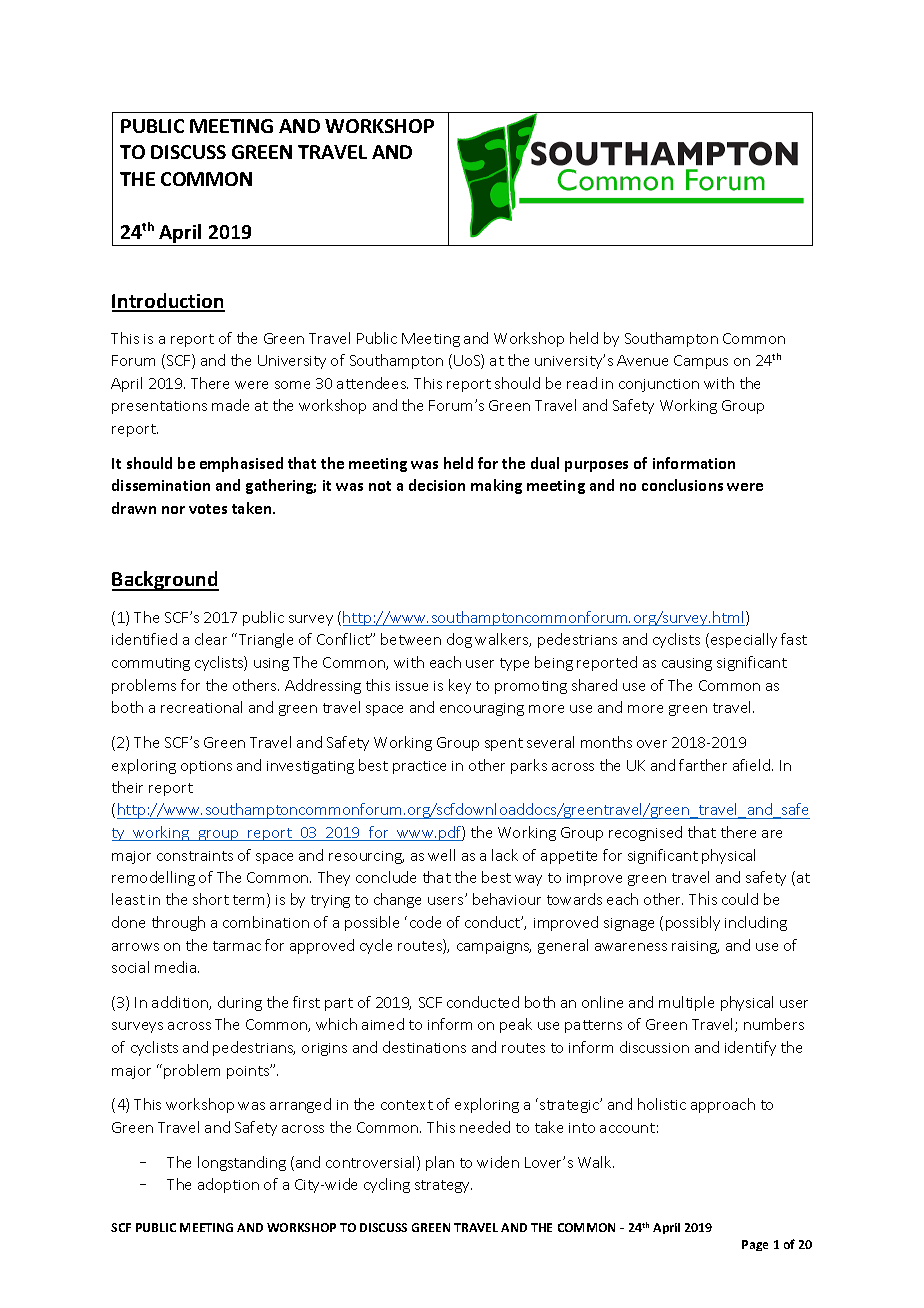 This image has height=1308, width=924. Describe the element at coordinates (443, 1186) in the image. I see `strategy` at that location.
